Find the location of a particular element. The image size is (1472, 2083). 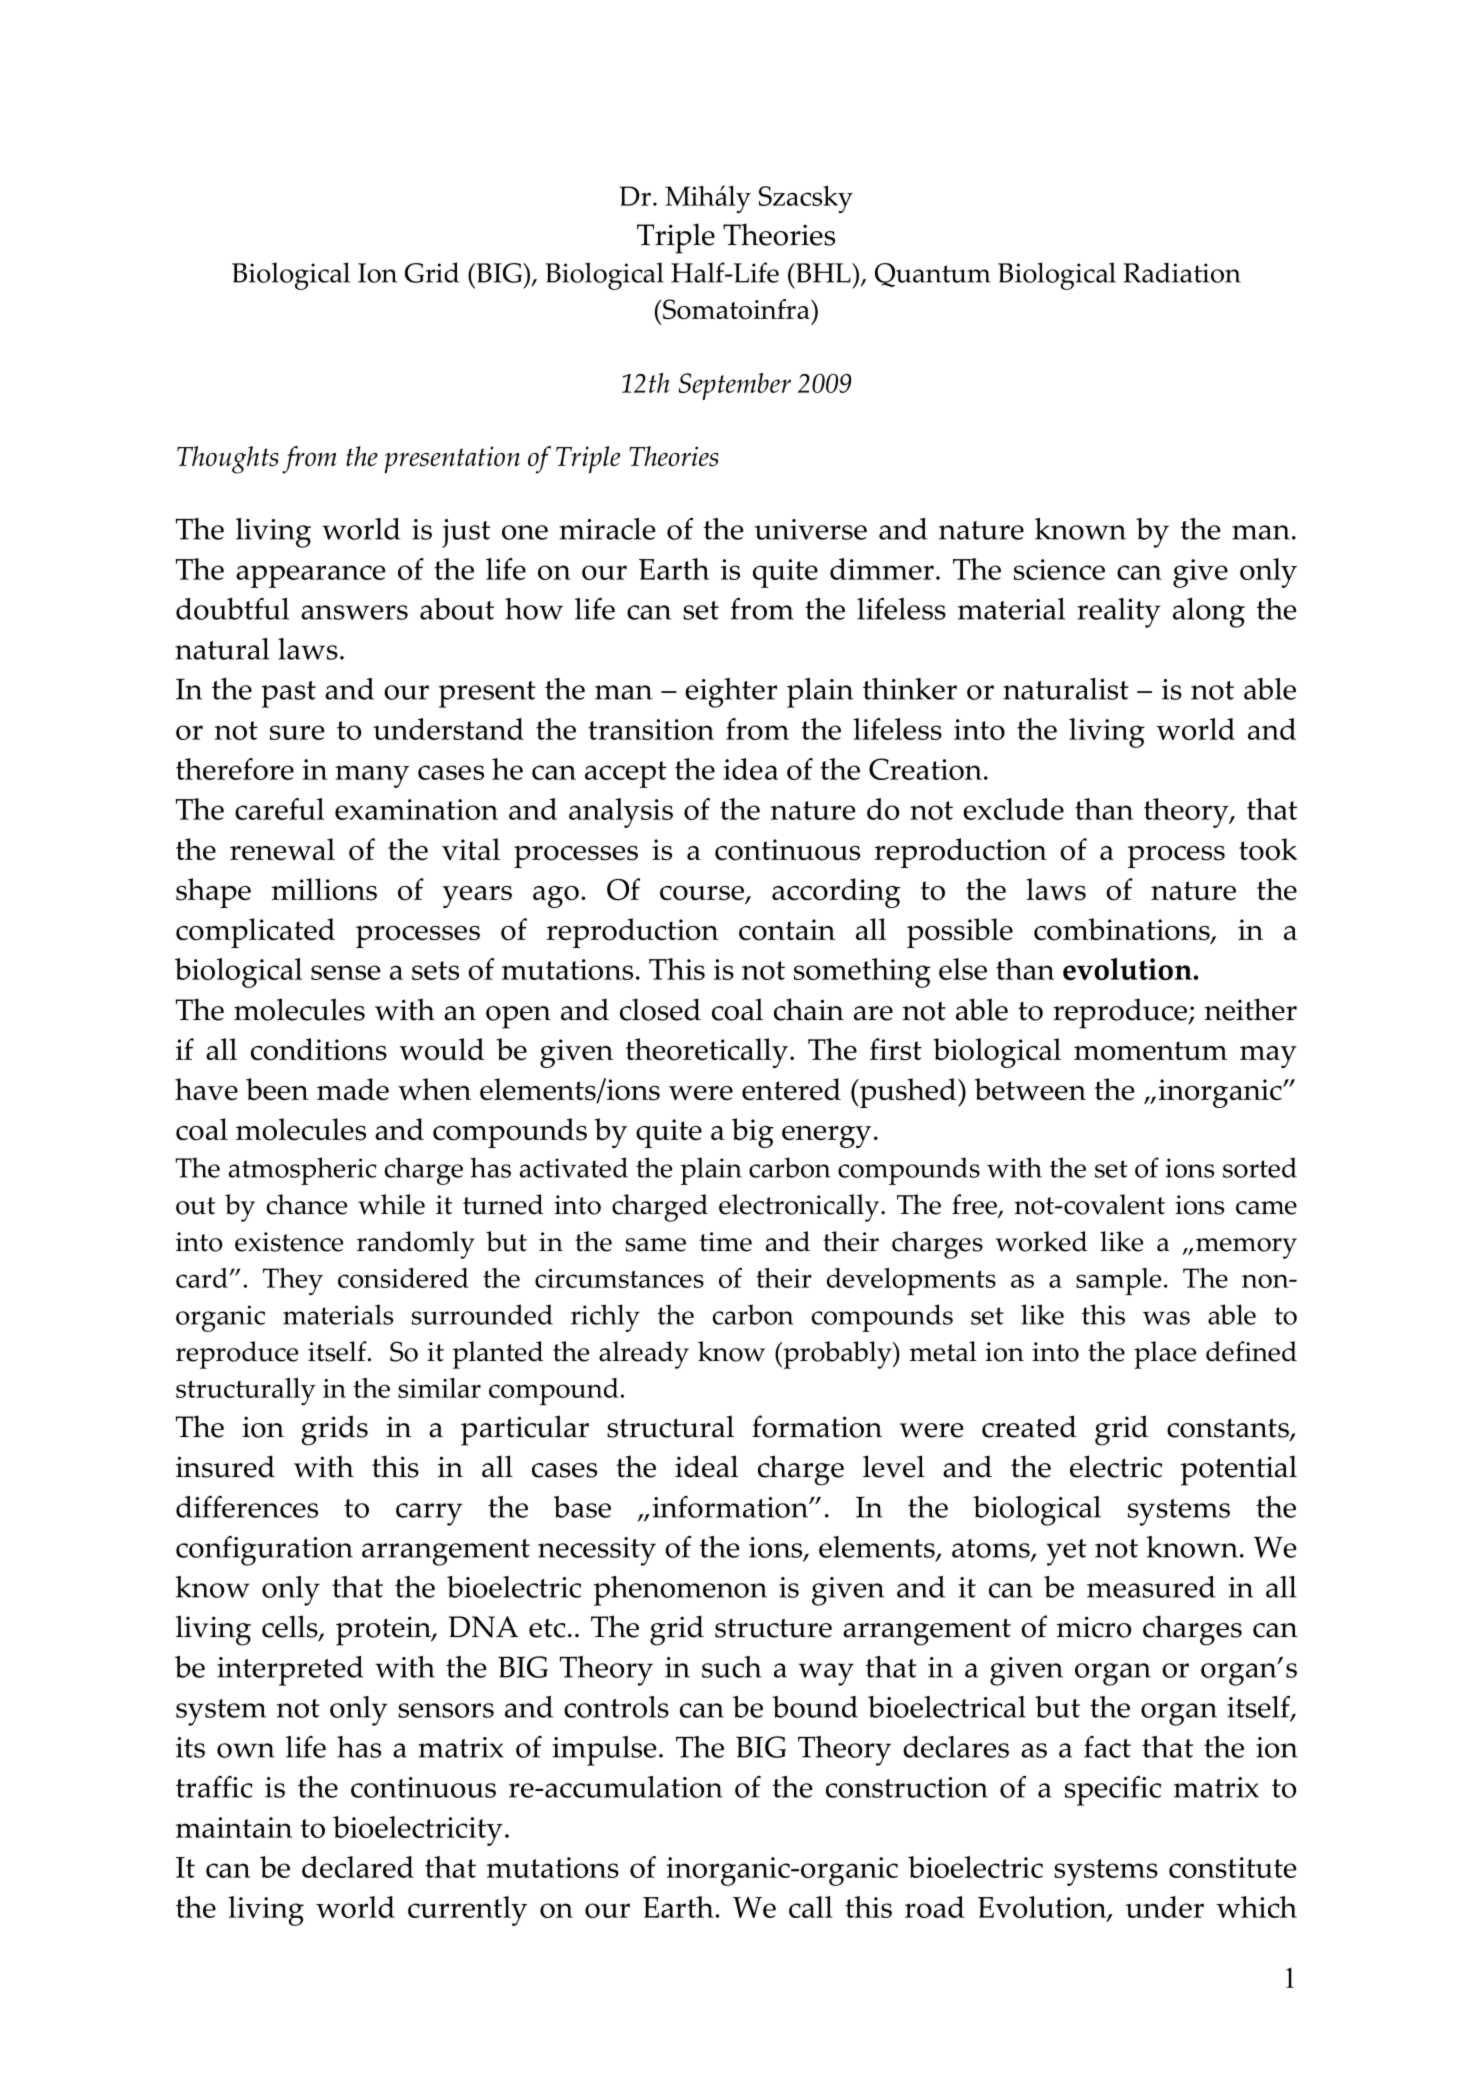

Thoughts is located at coordinates (227, 460).
